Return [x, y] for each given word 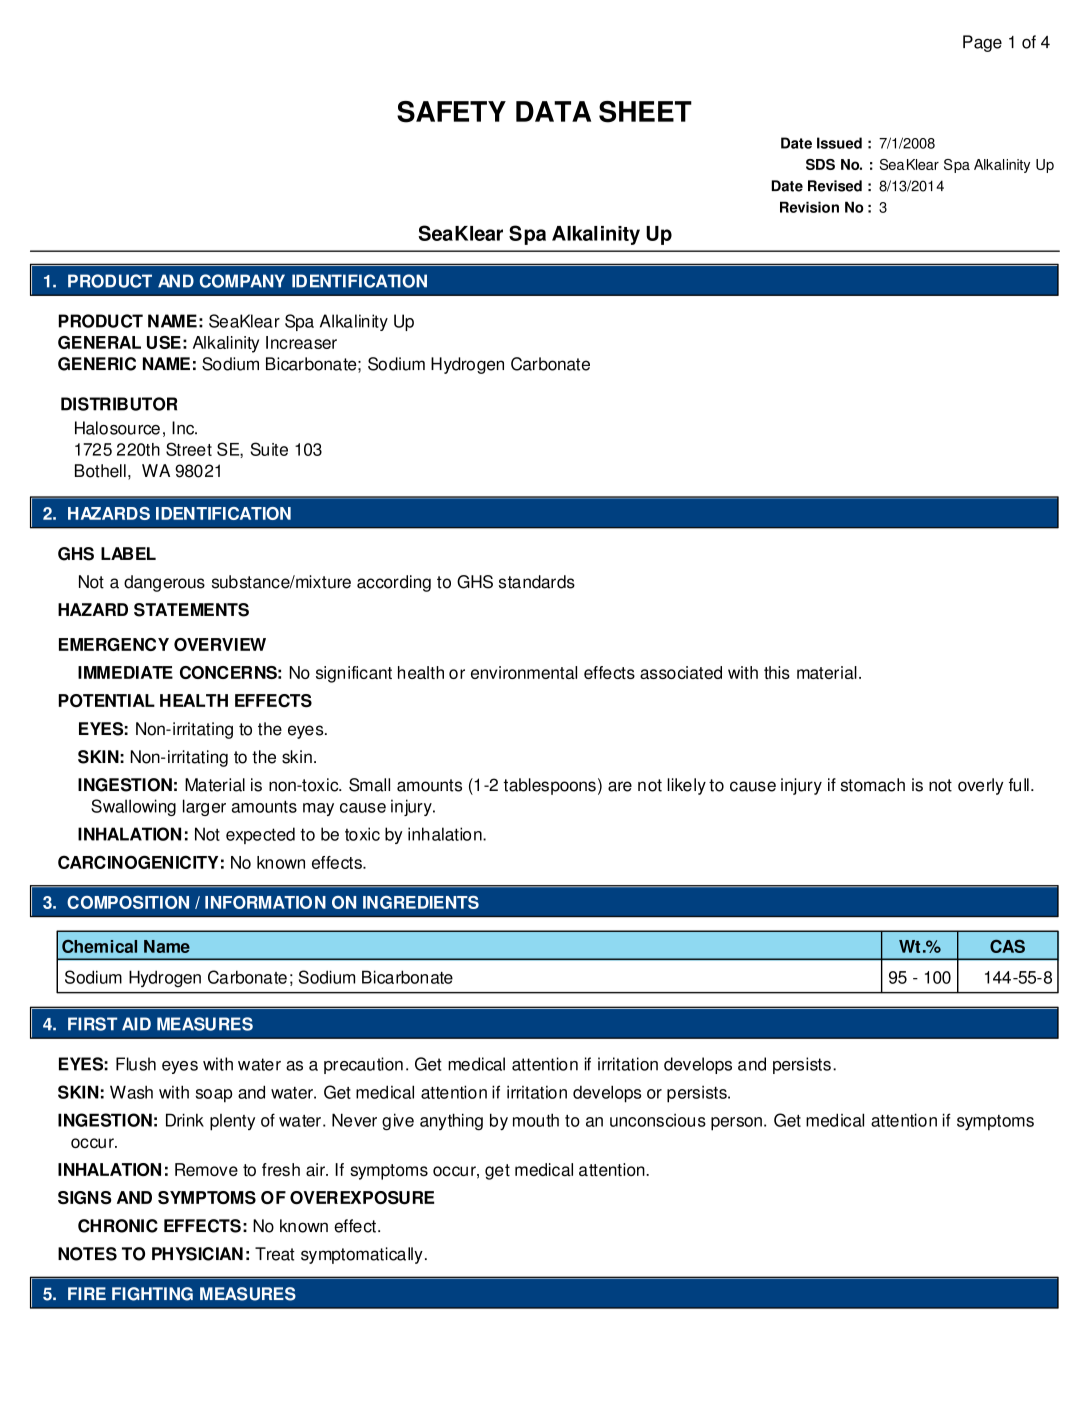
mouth [536, 1120]
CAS [1007, 946]
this [777, 672]
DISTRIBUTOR [119, 404]
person [736, 1124]
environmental [524, 672]
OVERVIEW [220, 644]
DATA [553, 111]
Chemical [99, 946]
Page [982, 43]
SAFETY [451, 112]
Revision [809, 207]
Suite [269, 449]
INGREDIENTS [421, 902]
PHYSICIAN [197, 1254]
